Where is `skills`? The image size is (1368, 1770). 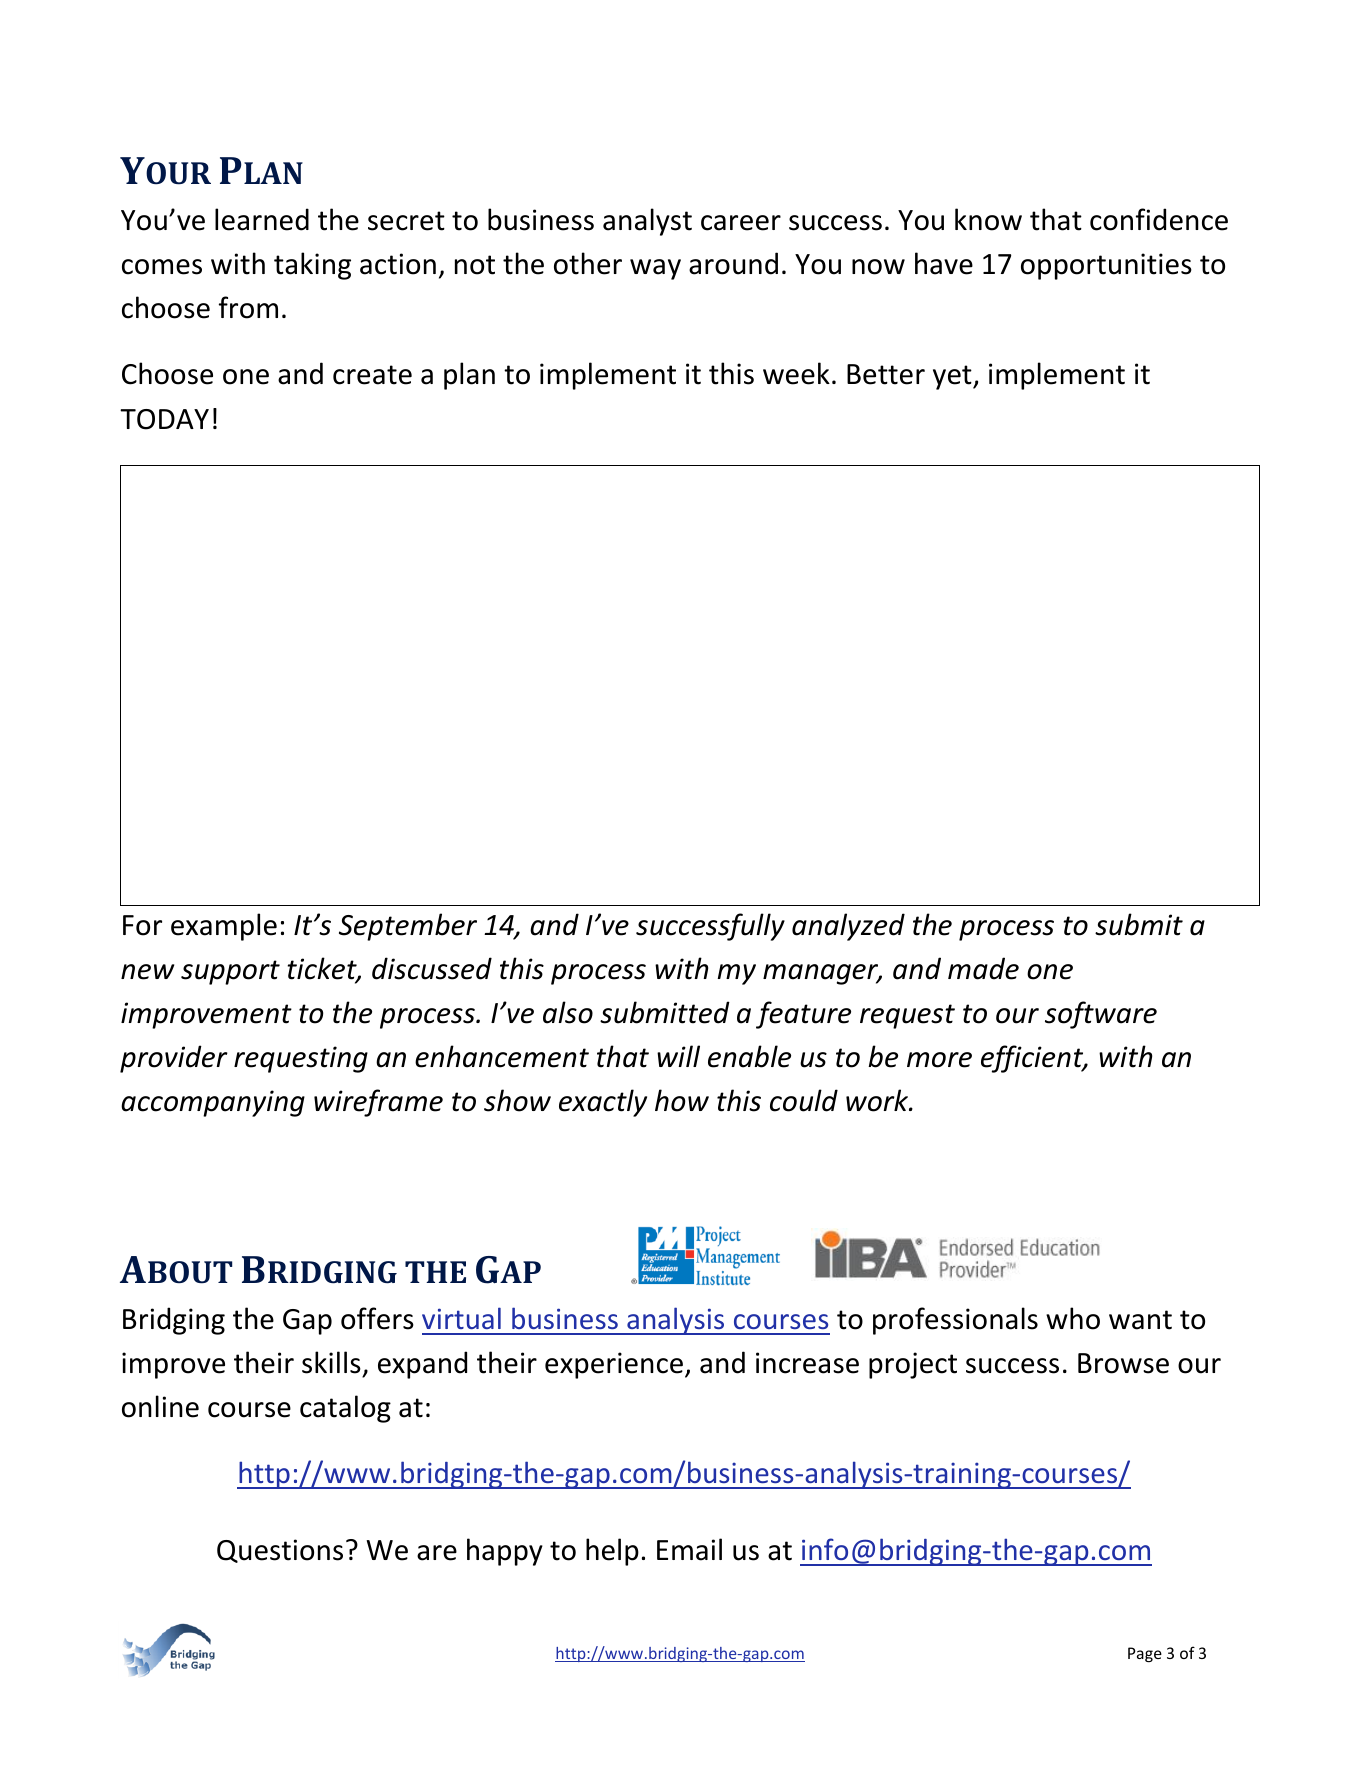
skills is located at coordinates (331, 1362).
